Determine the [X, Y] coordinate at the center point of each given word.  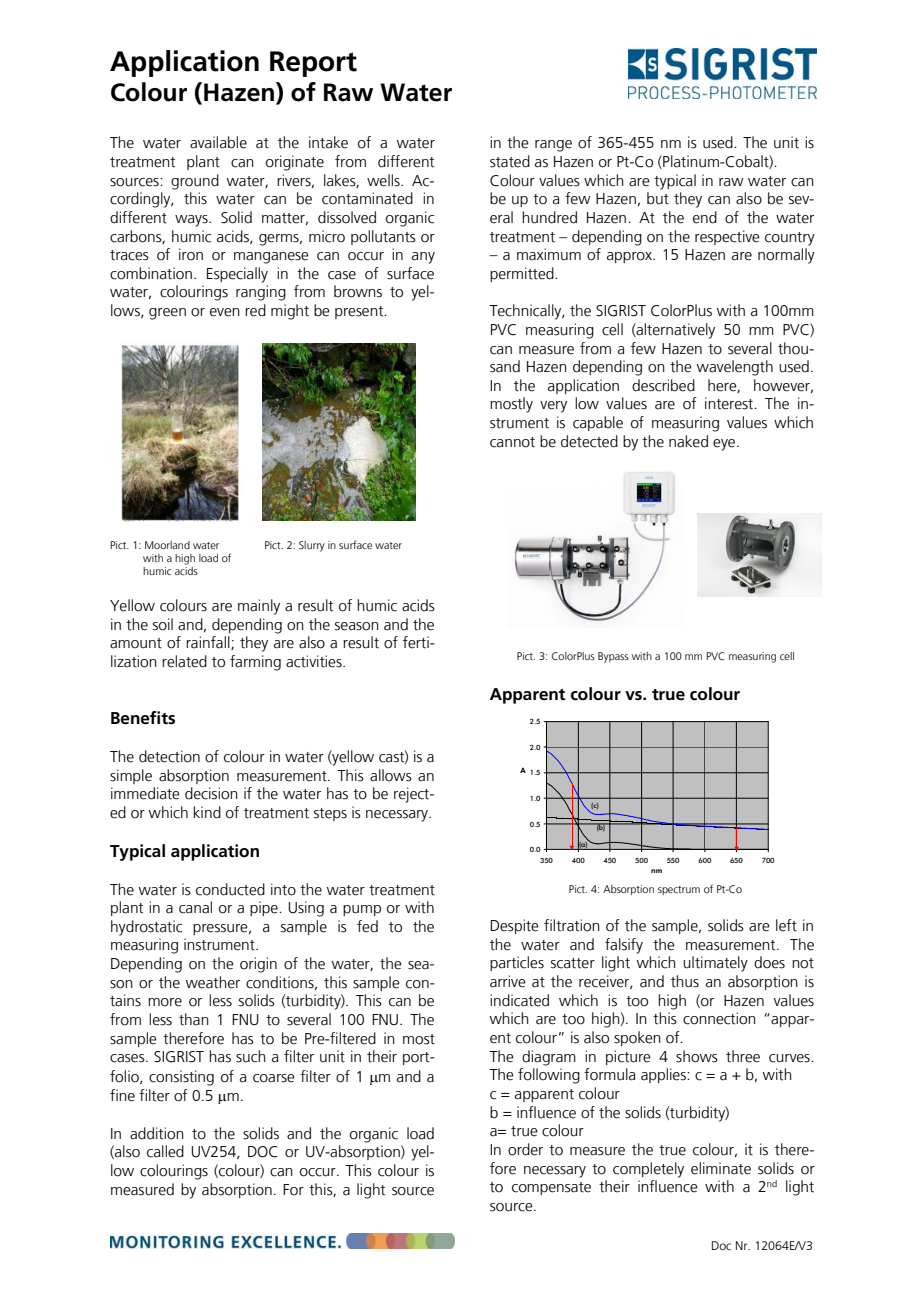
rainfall [209, 643]
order [525, 1149]
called [165, 1151]
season [357, 626]
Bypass [613, 657]
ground [195, 182]
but [658, 198]
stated [510, 161]
